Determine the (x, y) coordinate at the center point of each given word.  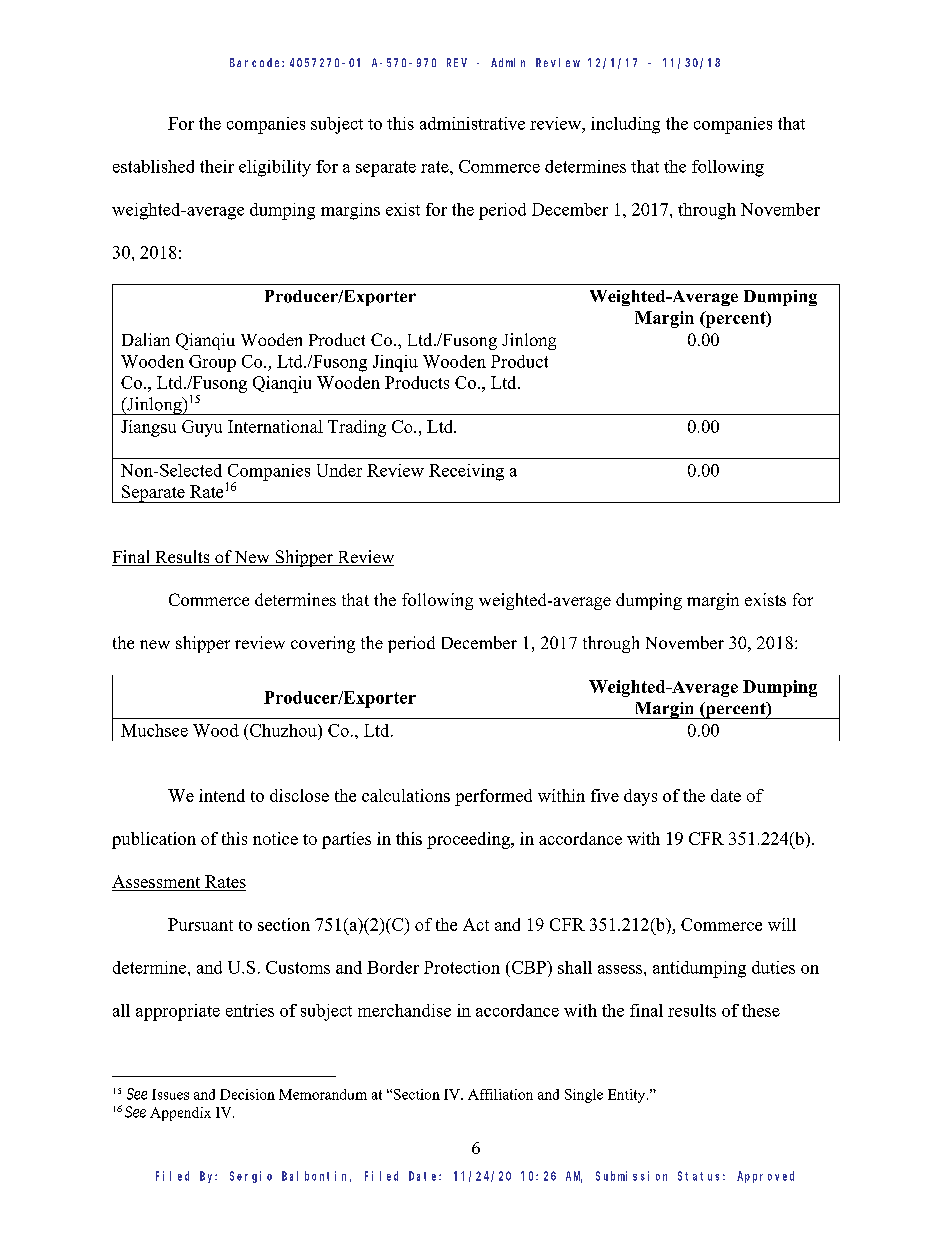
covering (323, 644)
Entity (628, 1096)
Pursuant (200, 924)
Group (212, 363)
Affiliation (500, 1094)
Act (476, 924)
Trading (357, 428)
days (640, 797)
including (625, 125)
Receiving (466, 472)
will (782, 924)
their (217, 166)
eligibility (275, 168)
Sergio (251, 1177)
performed (493, 797)
